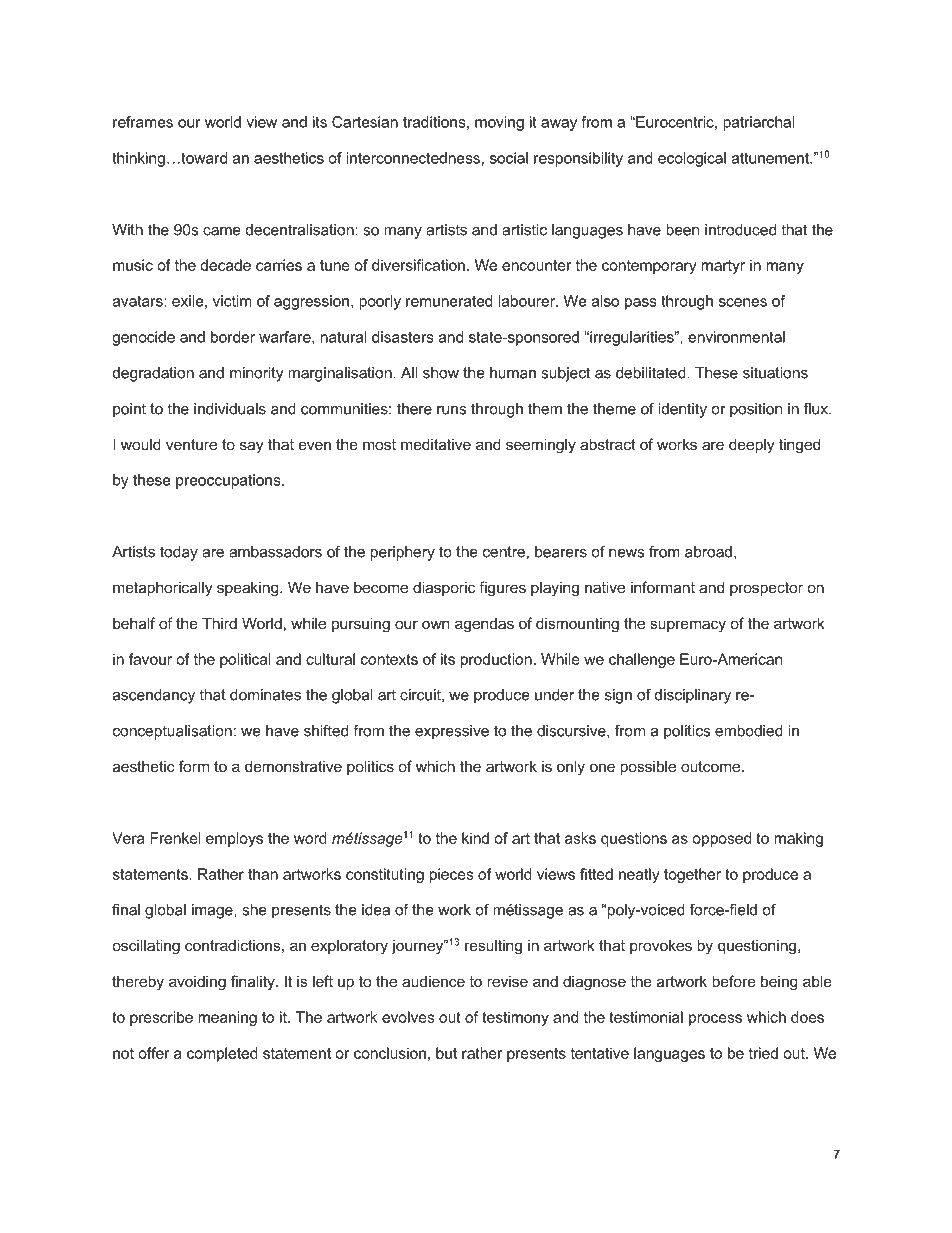 The width and height of the image is (952, 1233). Describe the element at coordinates (692, 159) in the image. I see `ecological` at that location.
